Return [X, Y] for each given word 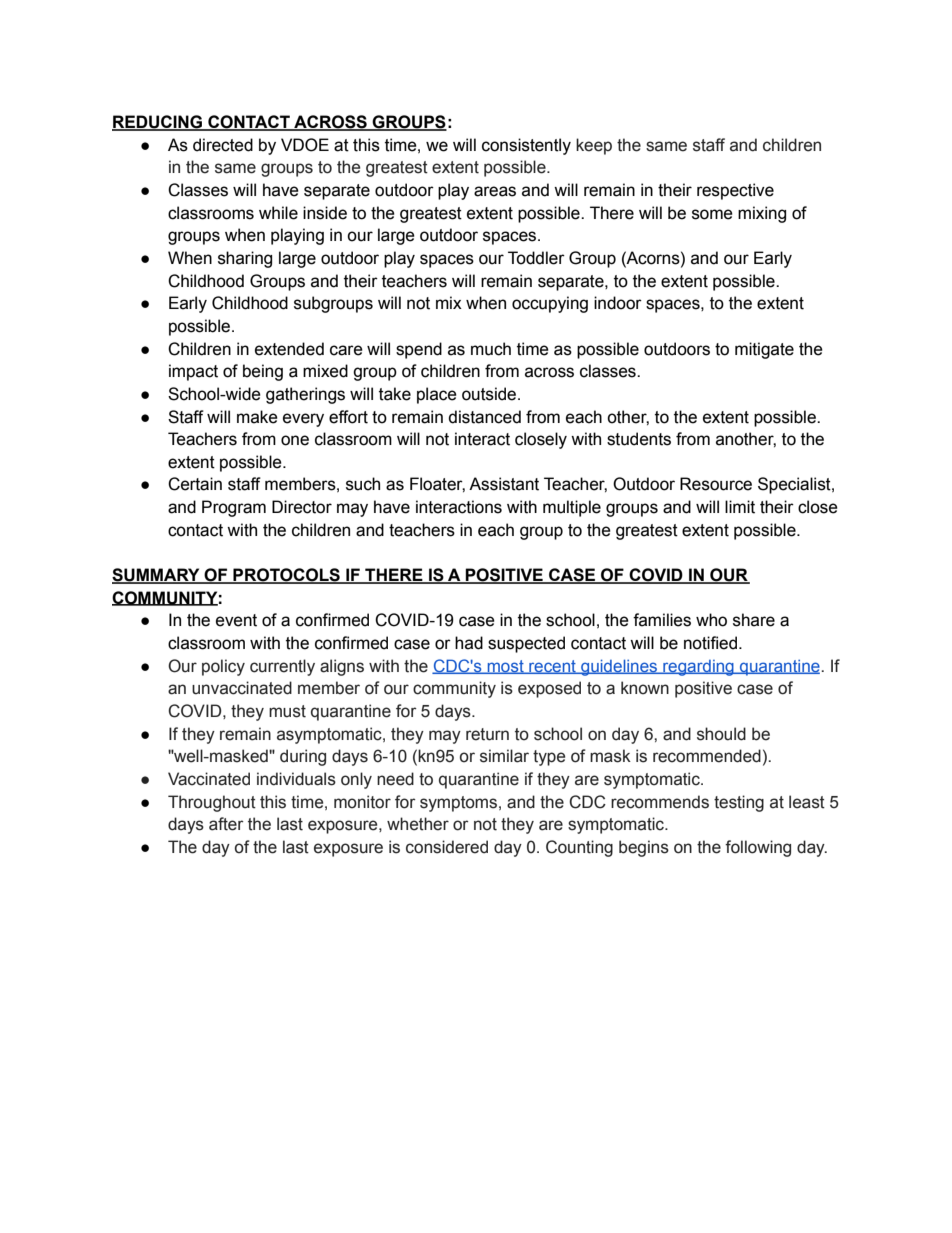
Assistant [504, 484]
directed [223, 145]
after [226, 824]
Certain [195, 484]
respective [735, 191]
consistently [526, 146]
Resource [716, 484]
